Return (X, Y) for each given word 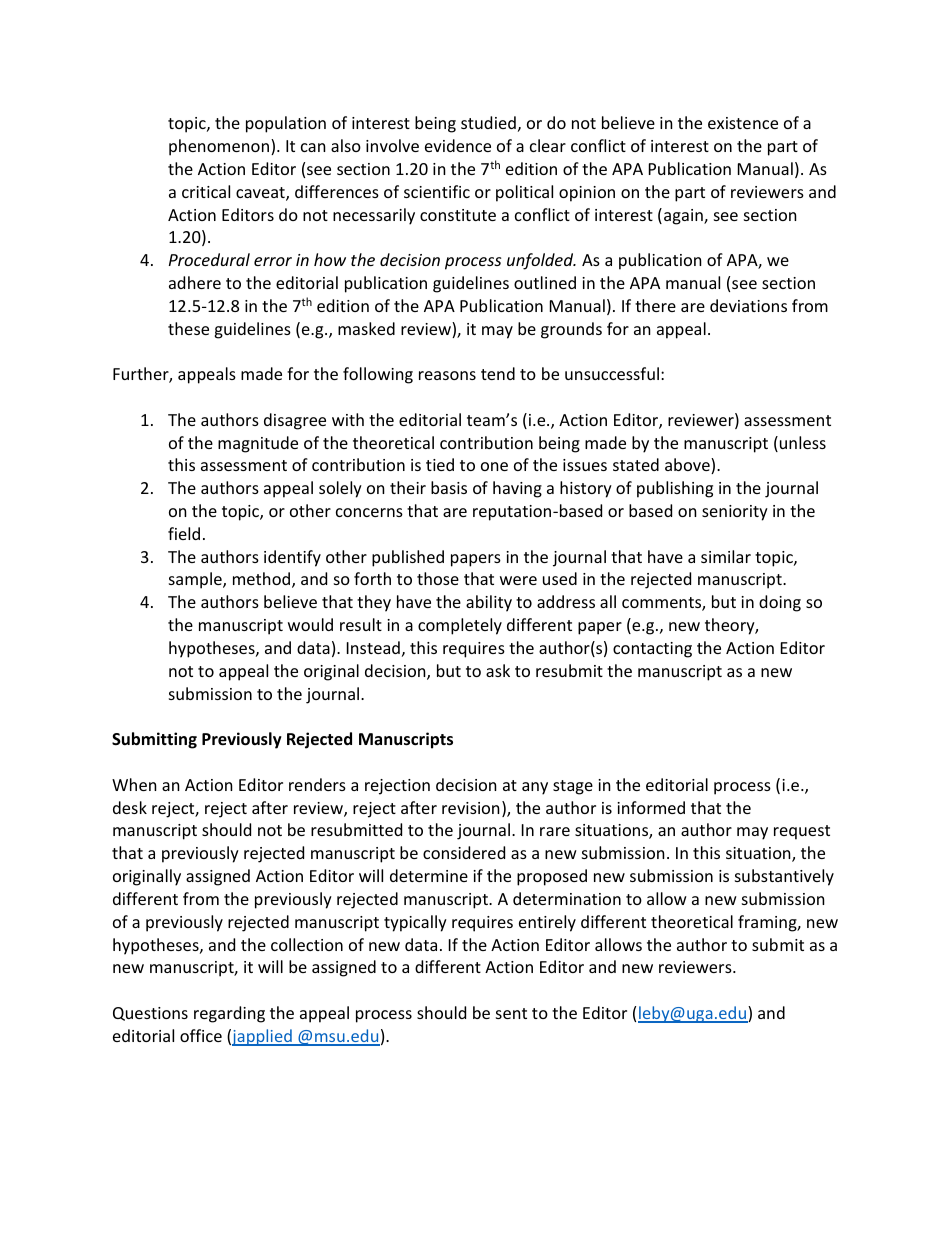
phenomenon (220, 147)
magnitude (258, 444)
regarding (229, 1014)
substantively (784, 877)
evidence (458, 145)
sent (511, 1013)
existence (743, 123)
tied (440, 464)
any (535, 788)
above (688, 466)
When (134, 784)
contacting (652, 650)
